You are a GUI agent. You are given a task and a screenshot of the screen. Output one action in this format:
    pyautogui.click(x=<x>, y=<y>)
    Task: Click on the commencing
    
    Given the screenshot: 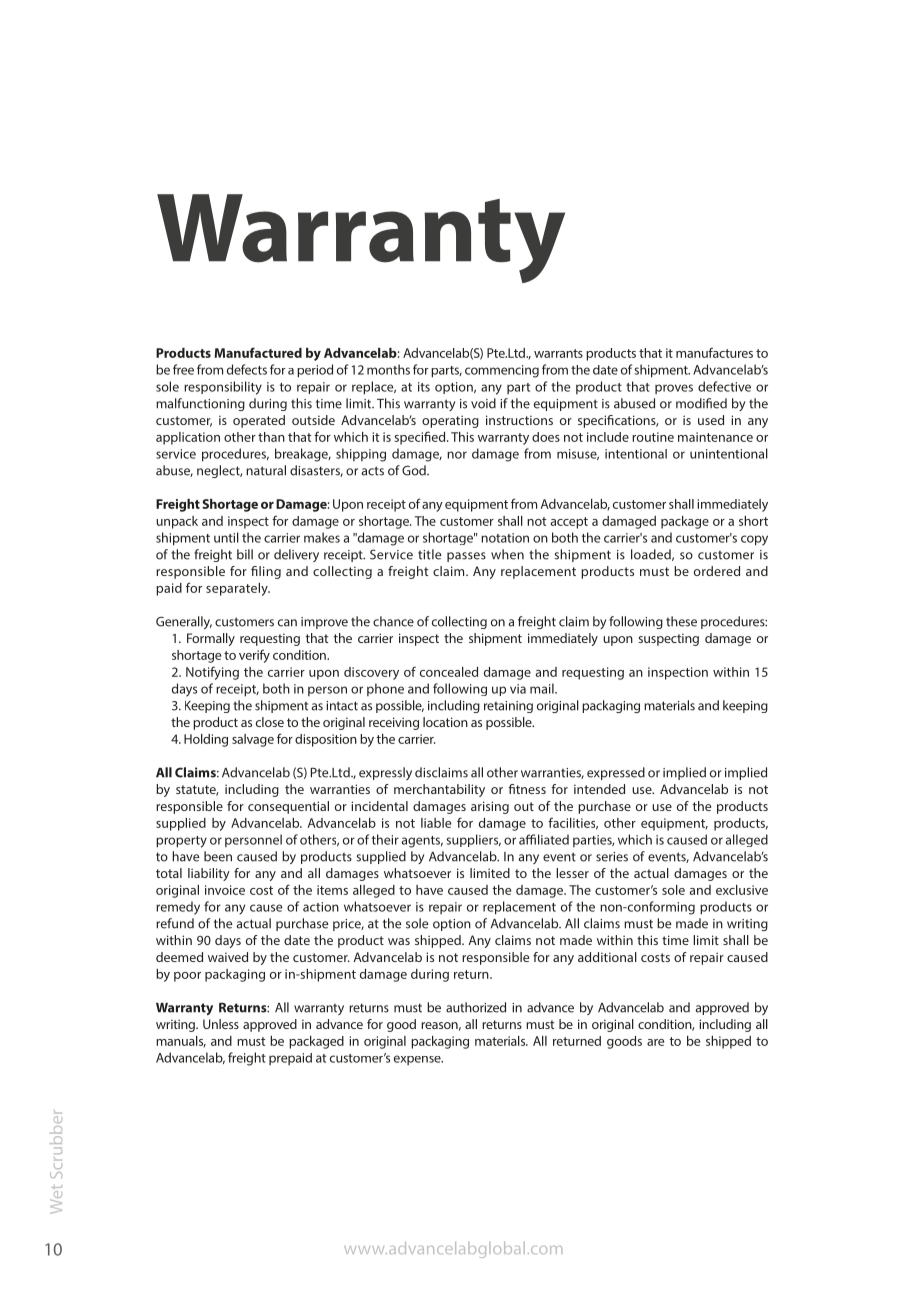 What is the action you would take?
    pyautogui.click(x=502, y=371)
